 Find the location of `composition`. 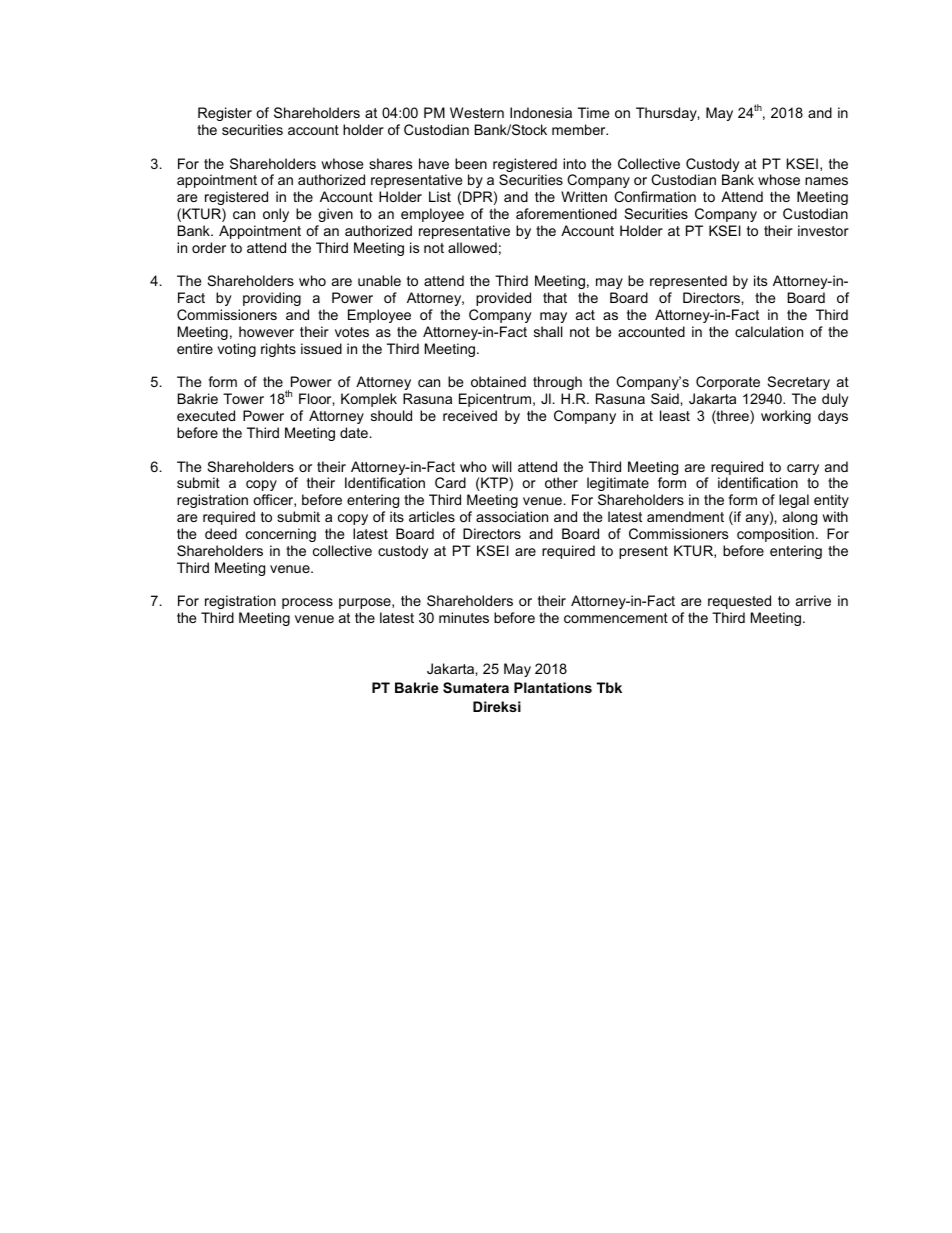

composition is located at coordinates (775, 535).
